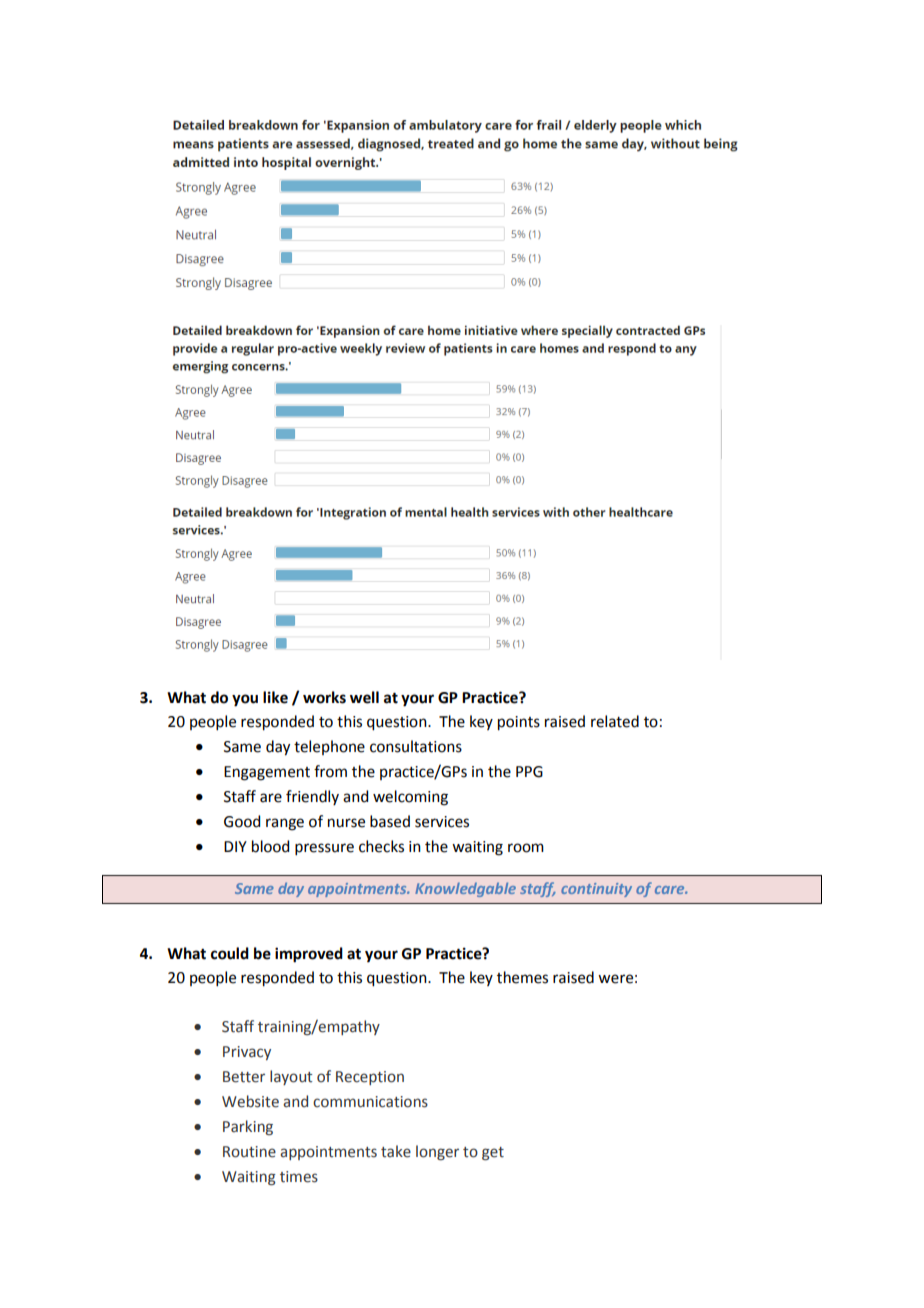 The image size is (924, 1308). What do you see at coordinates (381, 846) in the page?
I see `checks` at bounding box center [381, 846].
